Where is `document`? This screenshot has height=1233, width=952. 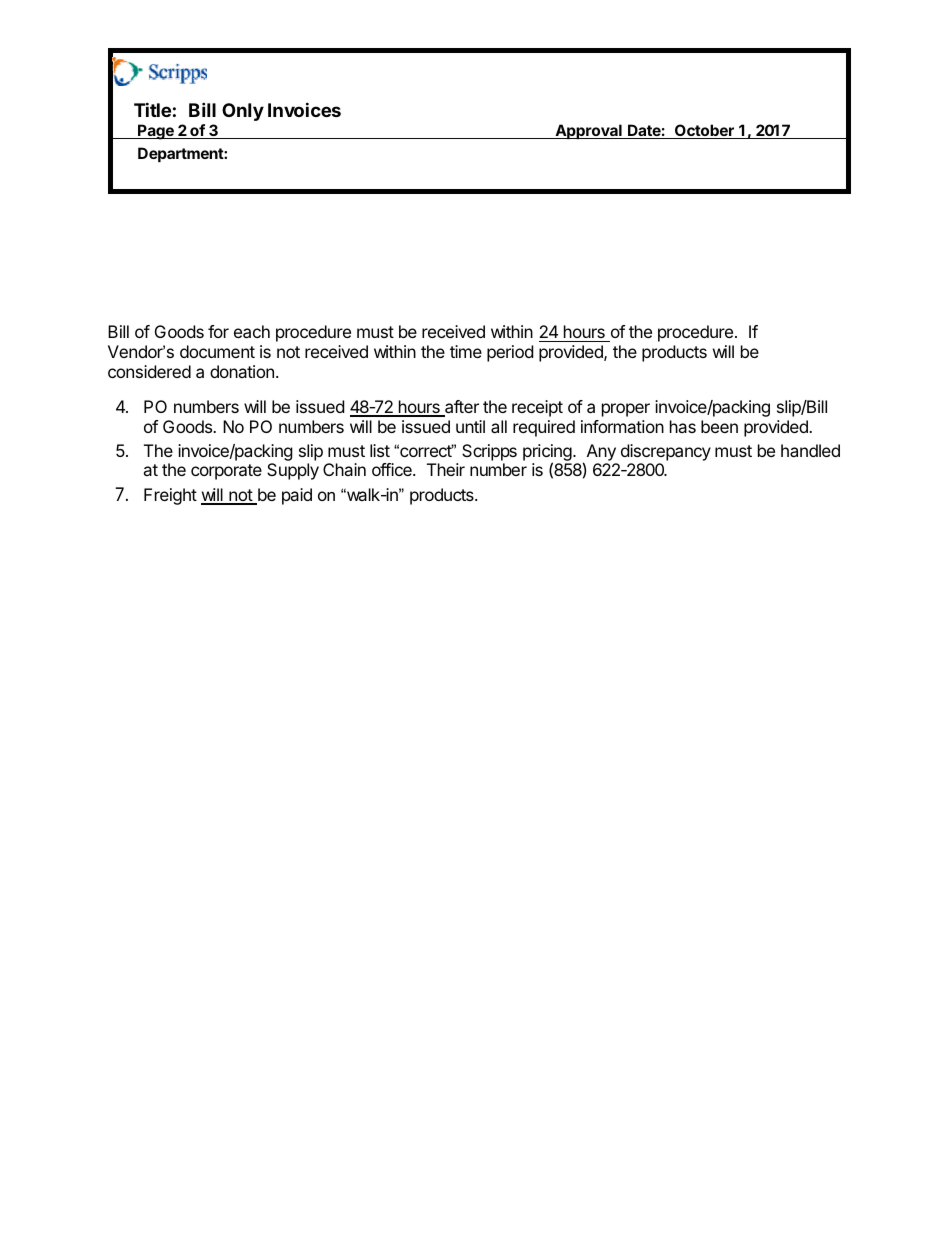
document is located at coordinates (217, 351).
